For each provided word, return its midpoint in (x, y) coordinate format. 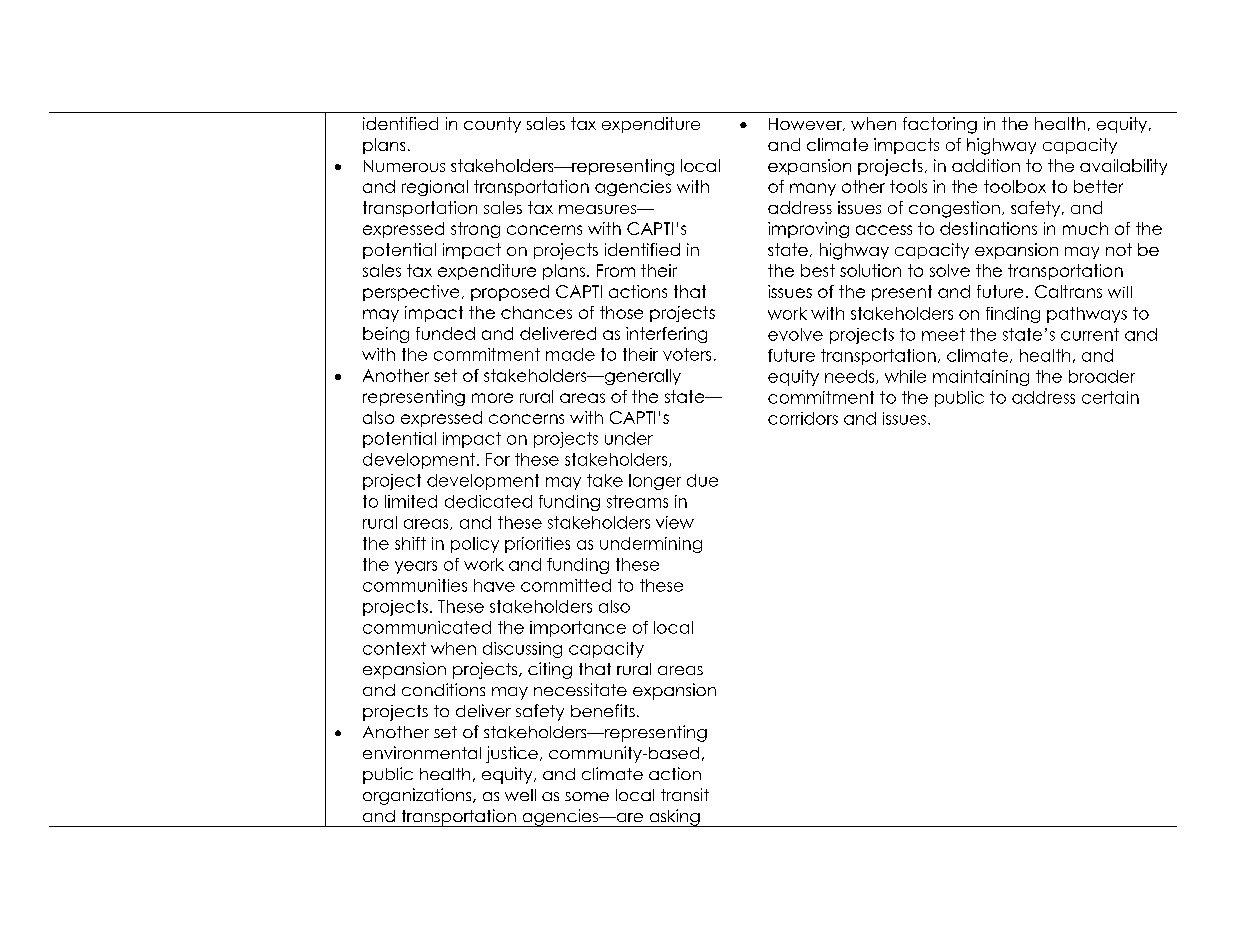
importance (578, 629)
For (498, 459)
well (520, 795)
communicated (427, 627)
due (702, 480)
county (492, 125)
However (806, 124)
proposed (510, 293)
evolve (795, 334)
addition (986, 165)
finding (1013, 315)
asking (674, 818)
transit (685, 794)
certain (1110, 397)
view (675, 522)
